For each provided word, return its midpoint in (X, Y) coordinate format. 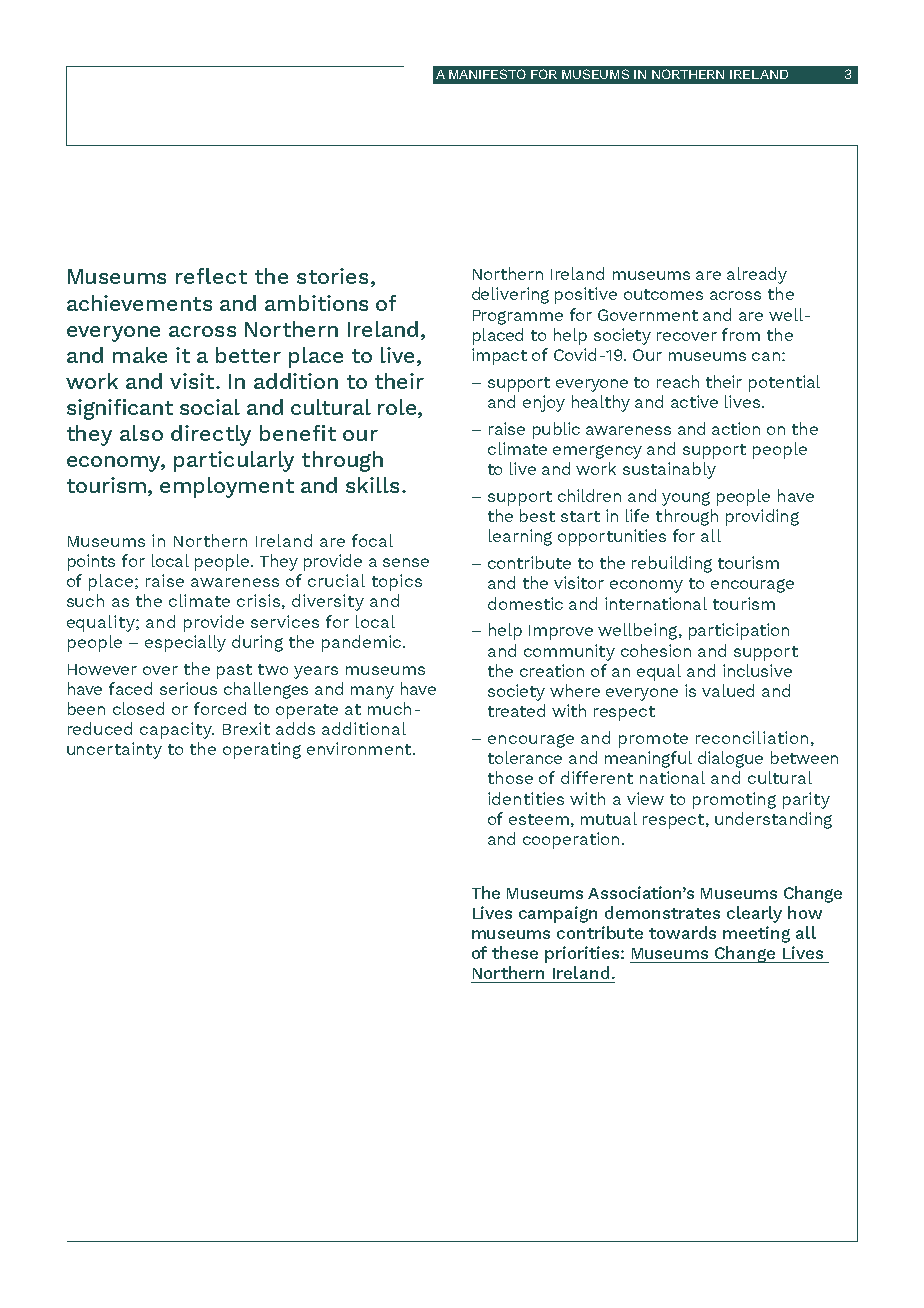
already (757, 275)
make (140, 355)
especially (185, 643)
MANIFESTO (487, 74)
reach (678, 381)
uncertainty (114, 750)
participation (739, 631)
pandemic (363, 643)
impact (499, 356)
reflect (211, 276)
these (515, 952)
